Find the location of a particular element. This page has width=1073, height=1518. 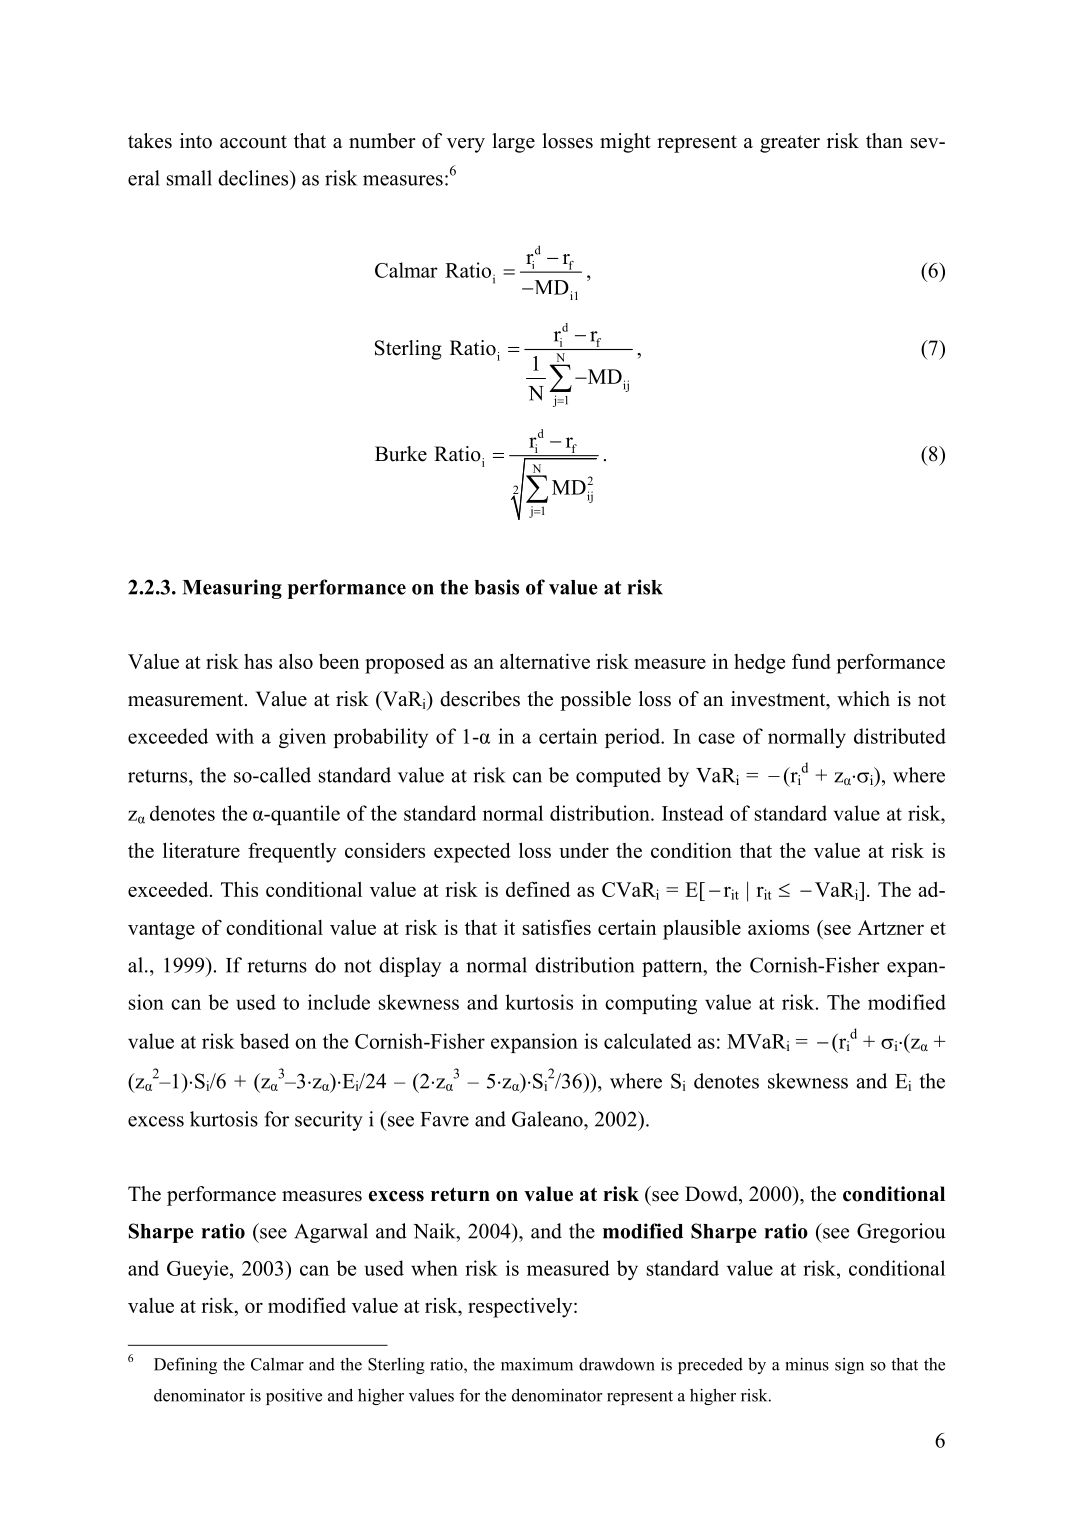

distributed is located at coordinates (900, 736).
